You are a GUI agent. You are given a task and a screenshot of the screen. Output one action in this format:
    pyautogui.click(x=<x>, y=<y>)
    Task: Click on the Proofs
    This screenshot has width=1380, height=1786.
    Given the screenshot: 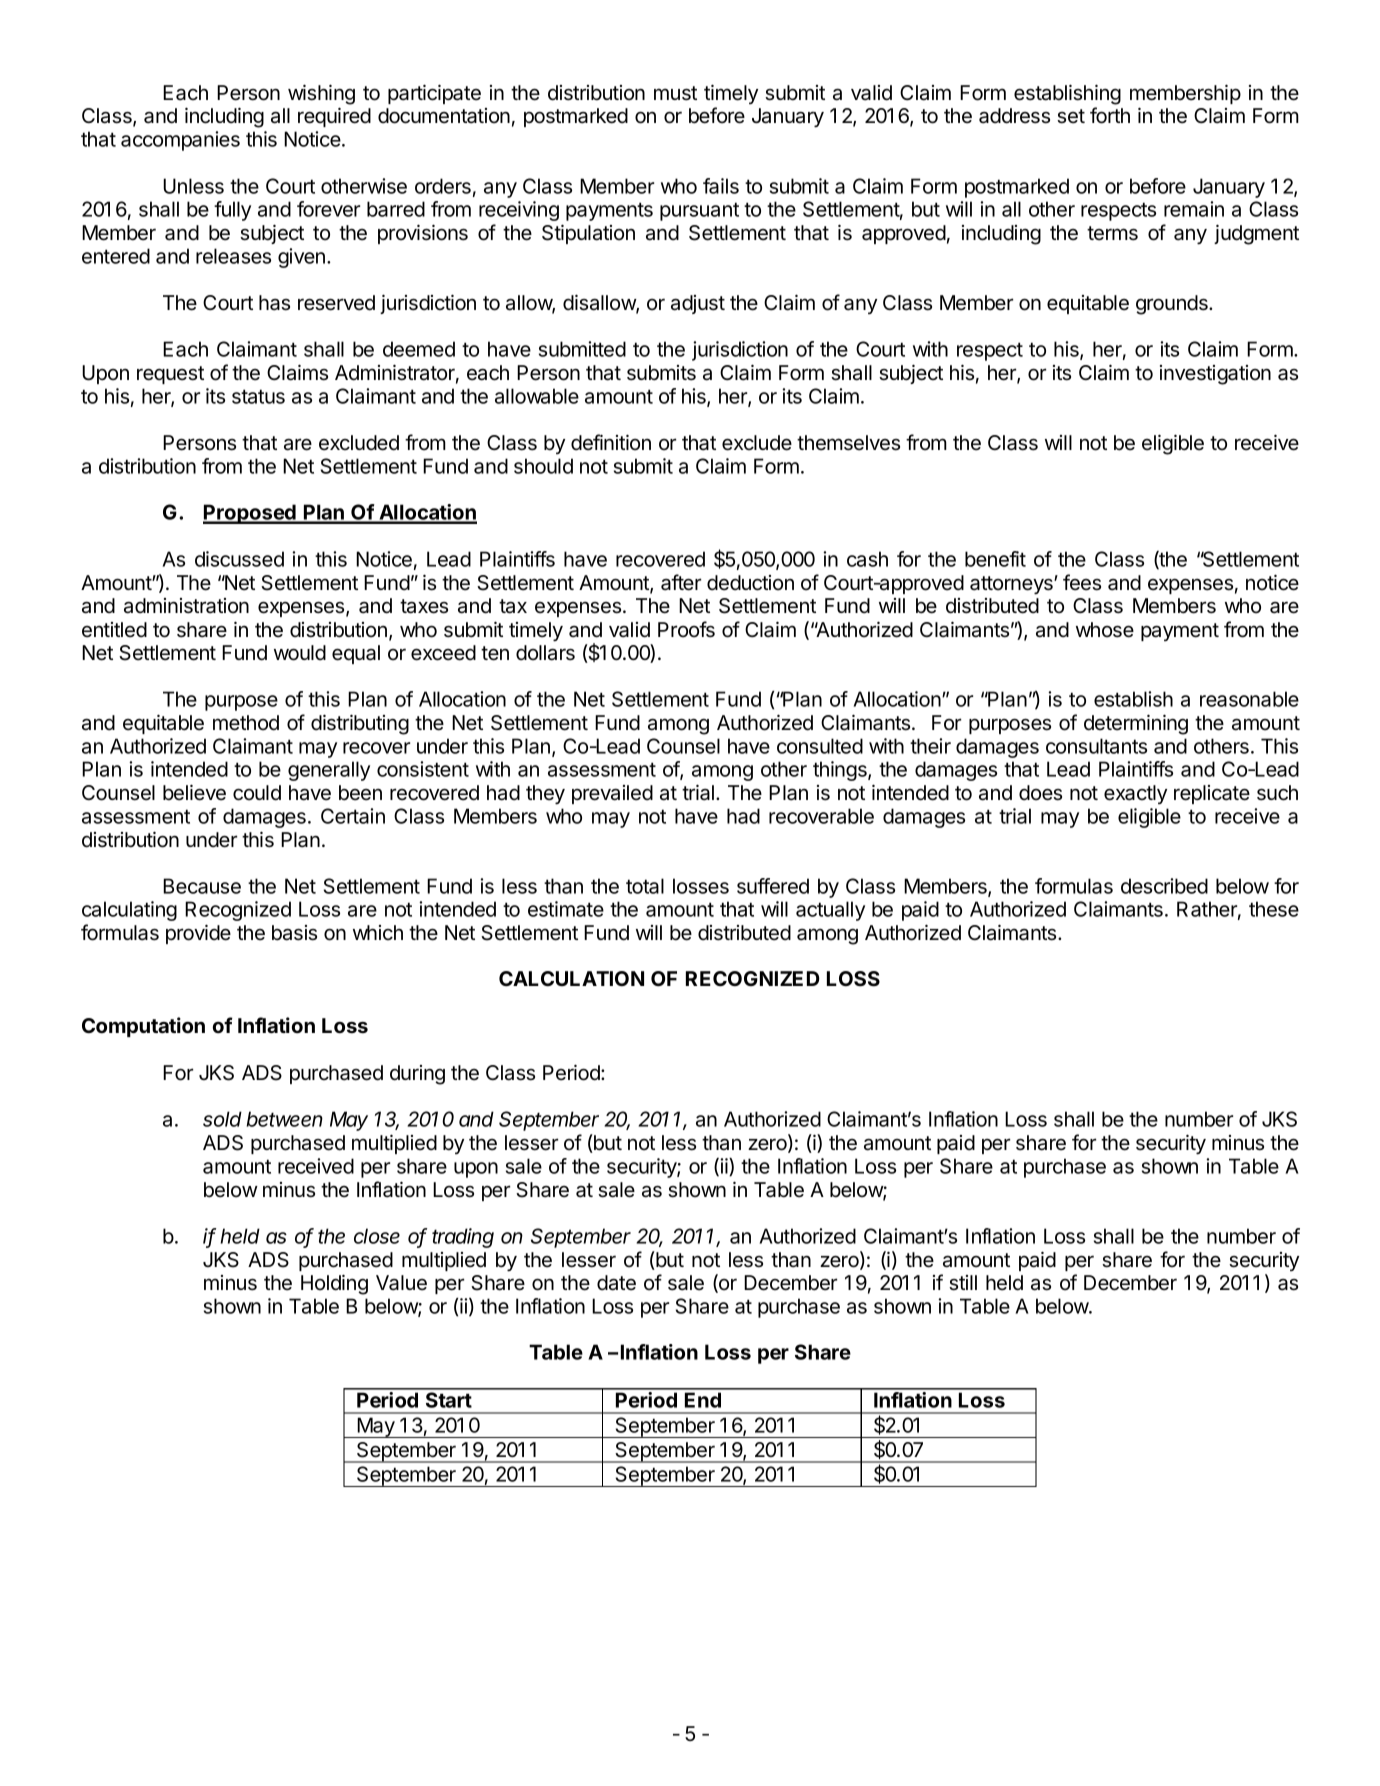 What is the action you would take?
    pyautogui.click(x=686, y=629)
